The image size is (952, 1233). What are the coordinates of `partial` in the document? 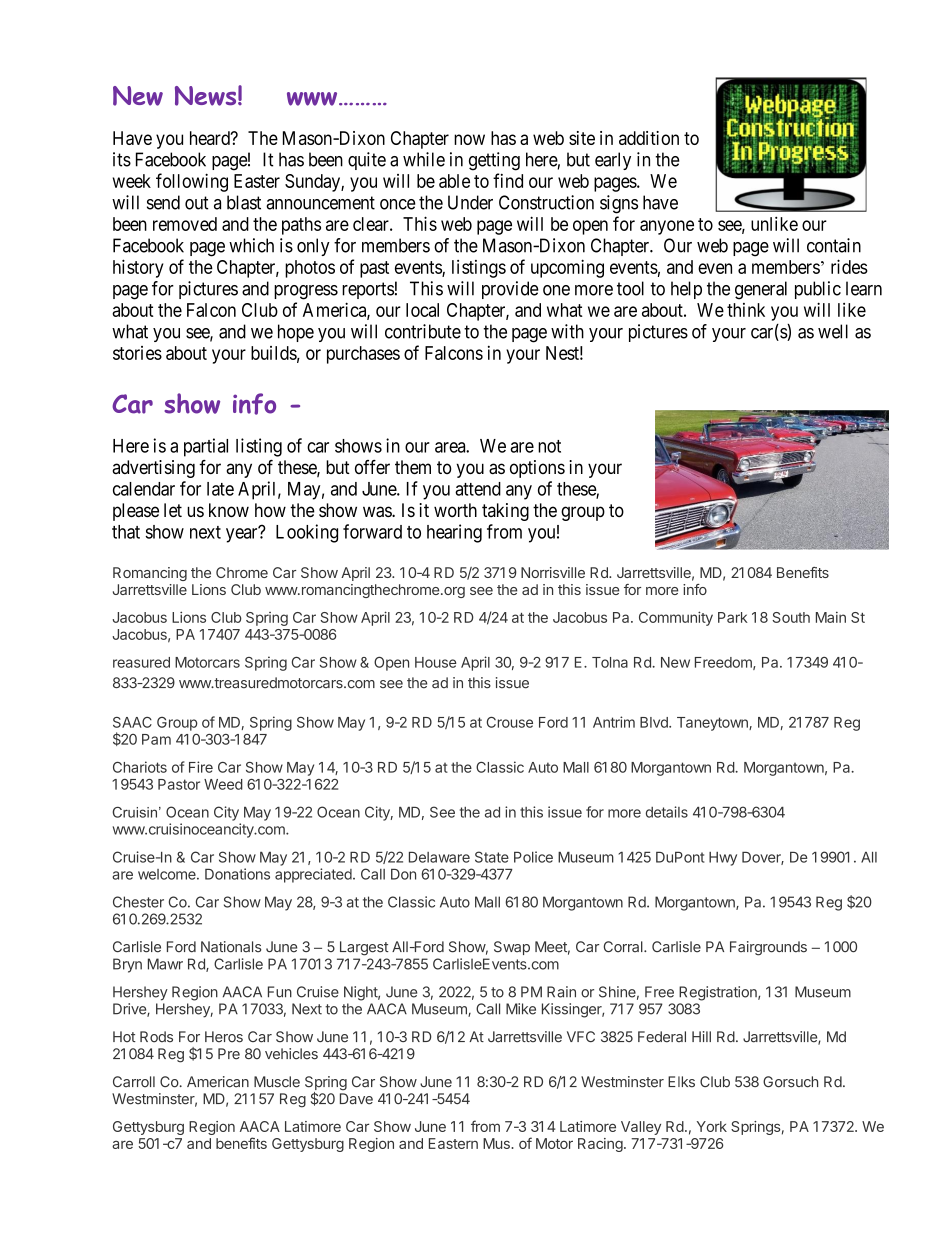 It's located at (206, 447).
